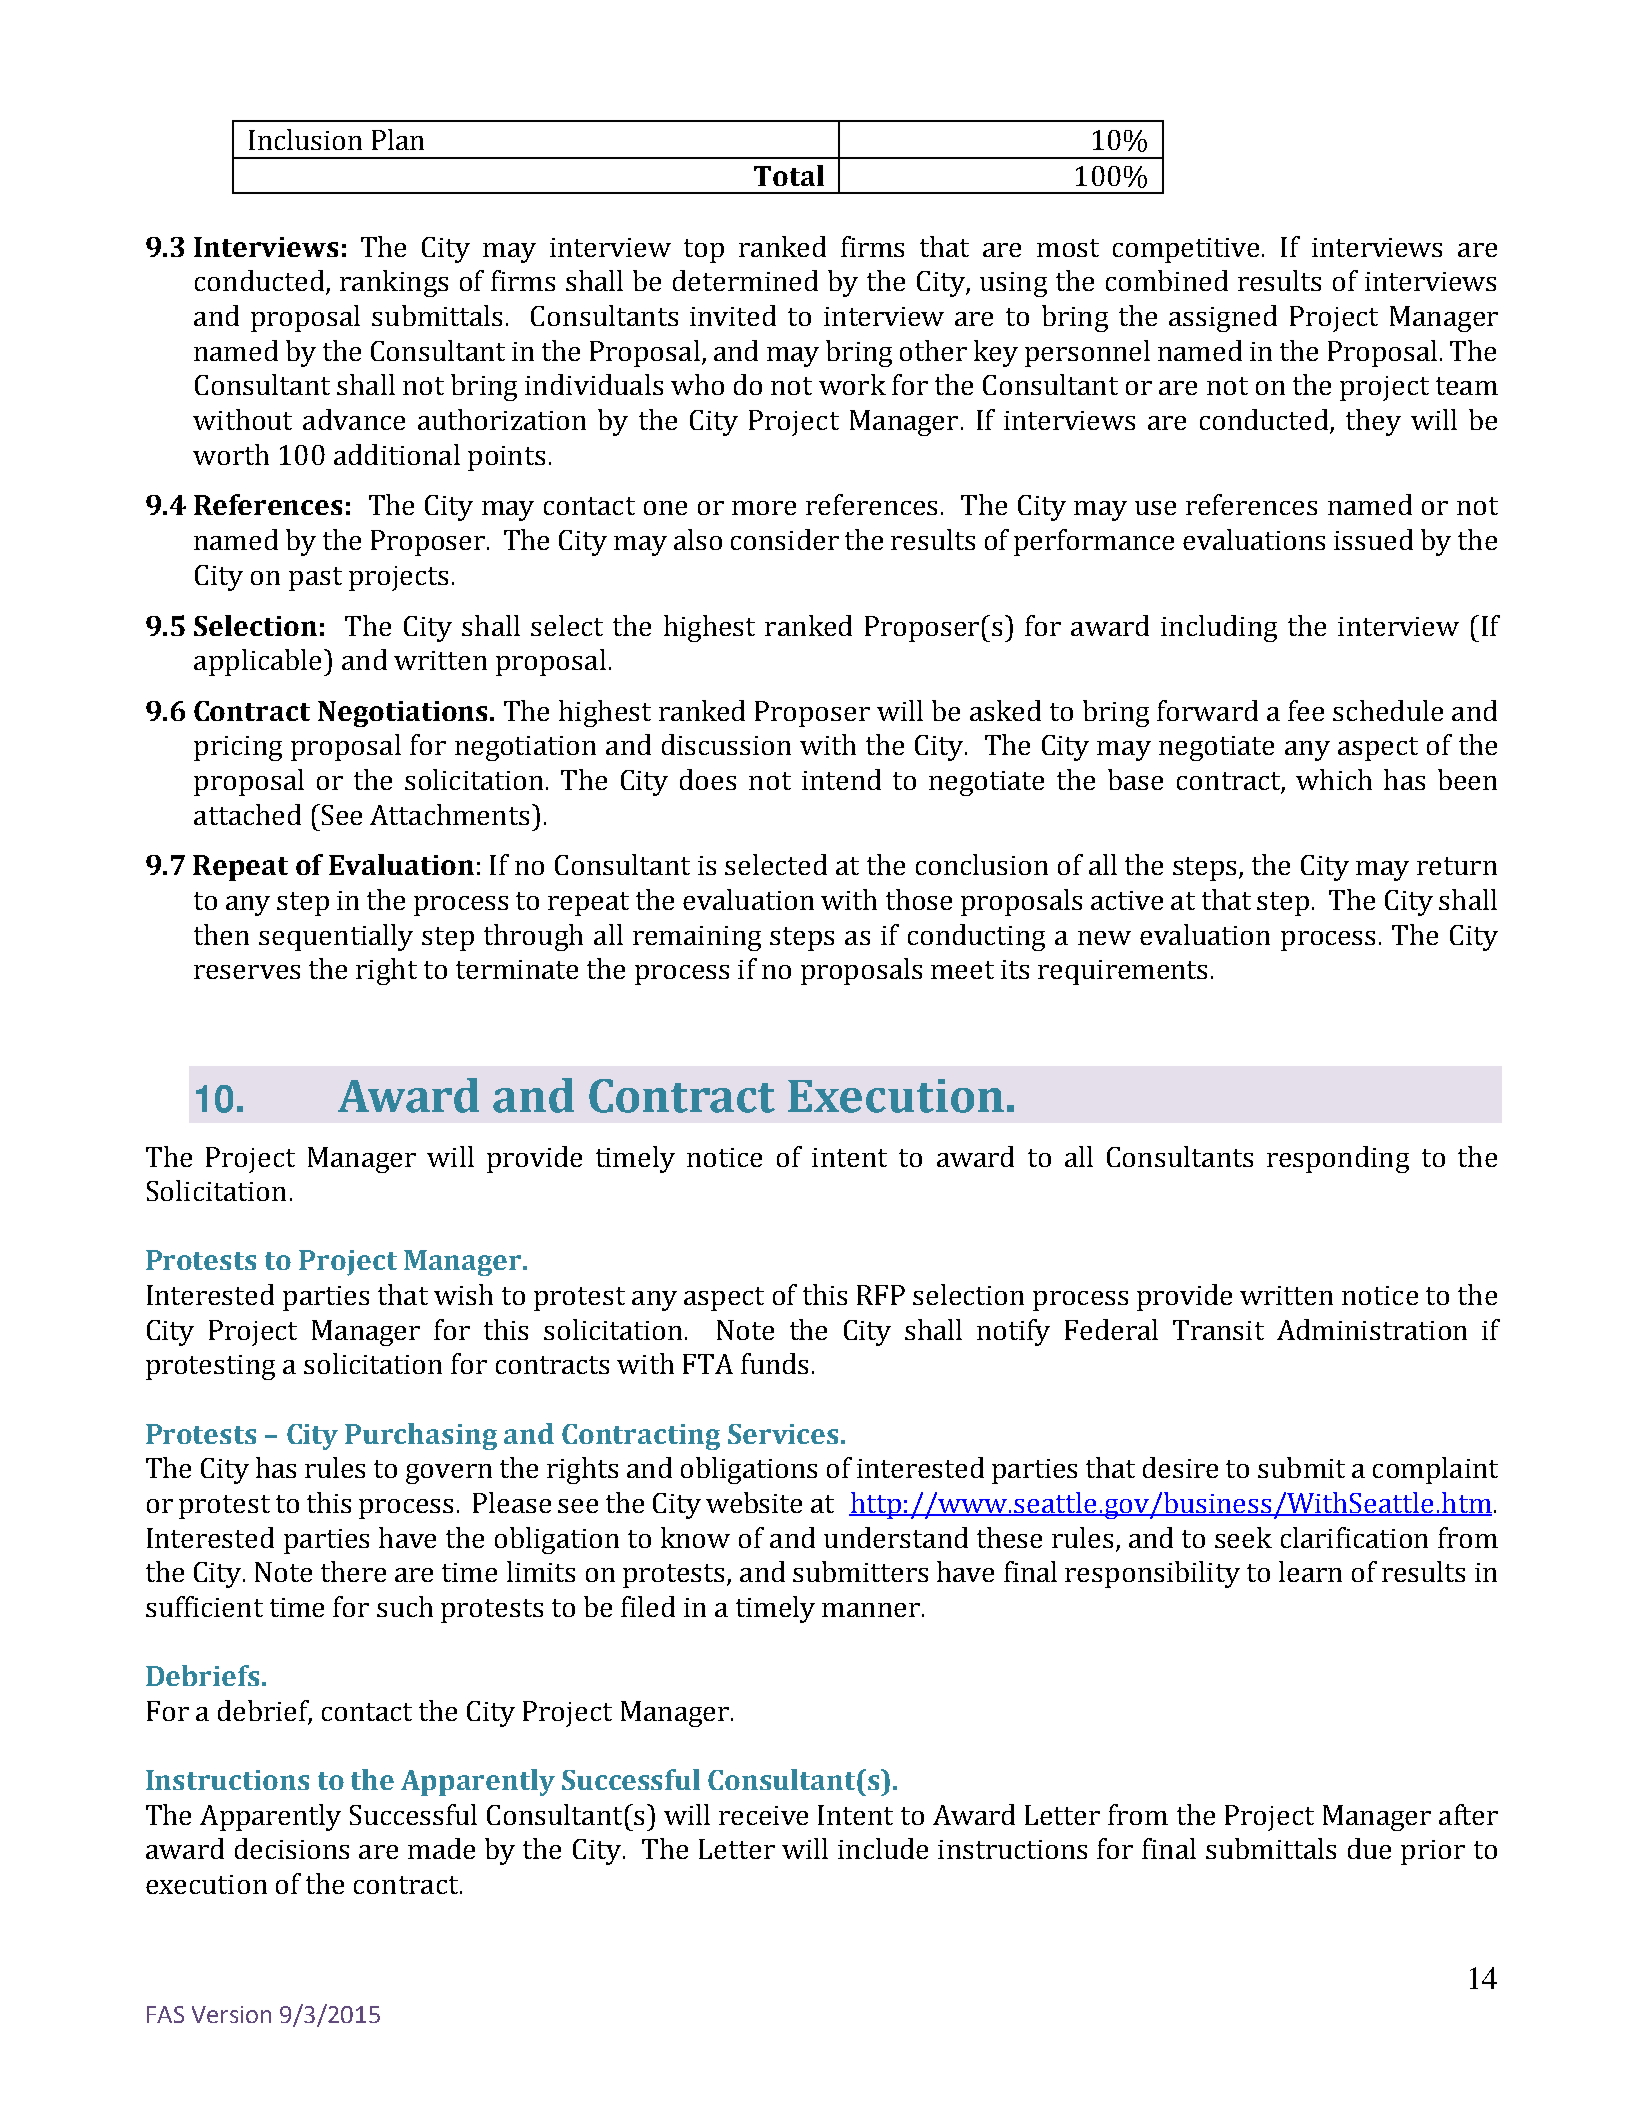 This screenshot has height=2127, width=1643. I want to click on Version, so click(231, 2014).
